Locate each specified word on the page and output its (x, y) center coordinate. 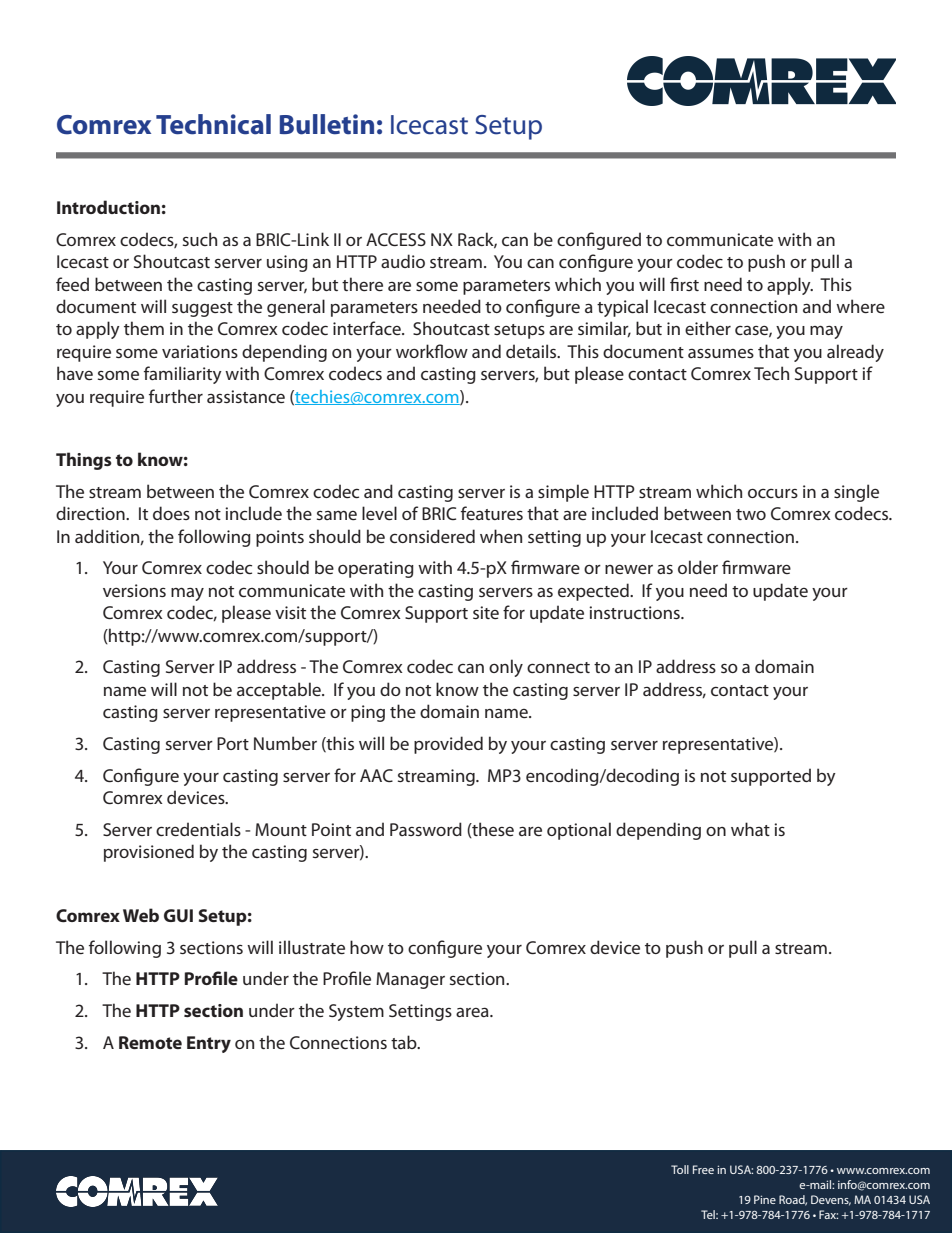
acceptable (280, 691)
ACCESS (396, 239)
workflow (432, 351)
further (176, 396)
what (750, 829)
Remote (150, 1042)
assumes (721, 353)
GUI (178, 915)
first (684, 284)
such (200, 239)
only (506, 668)
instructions (635, 612)
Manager (410, 980)
